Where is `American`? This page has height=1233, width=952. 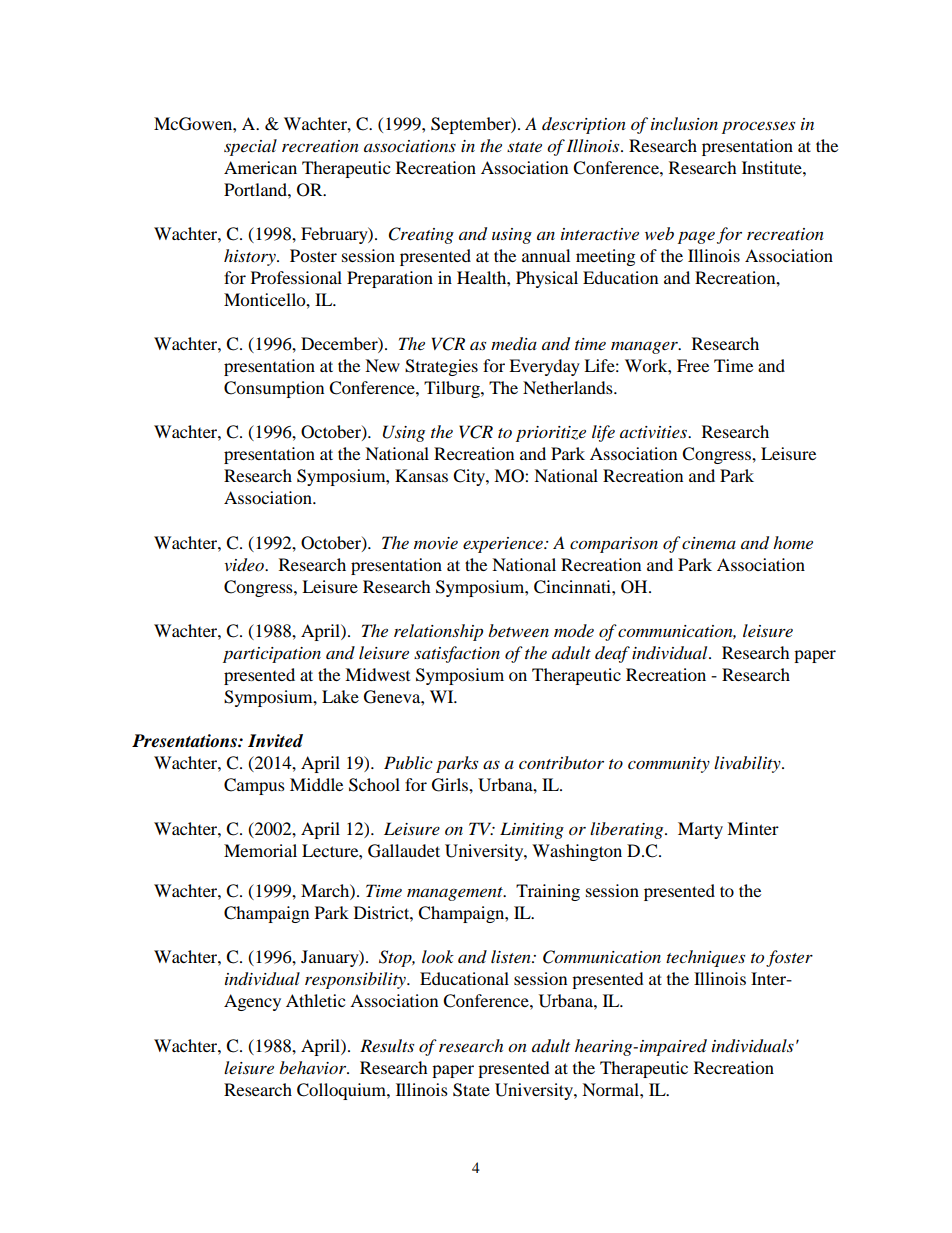 American is located at coordinates (260, 167).
